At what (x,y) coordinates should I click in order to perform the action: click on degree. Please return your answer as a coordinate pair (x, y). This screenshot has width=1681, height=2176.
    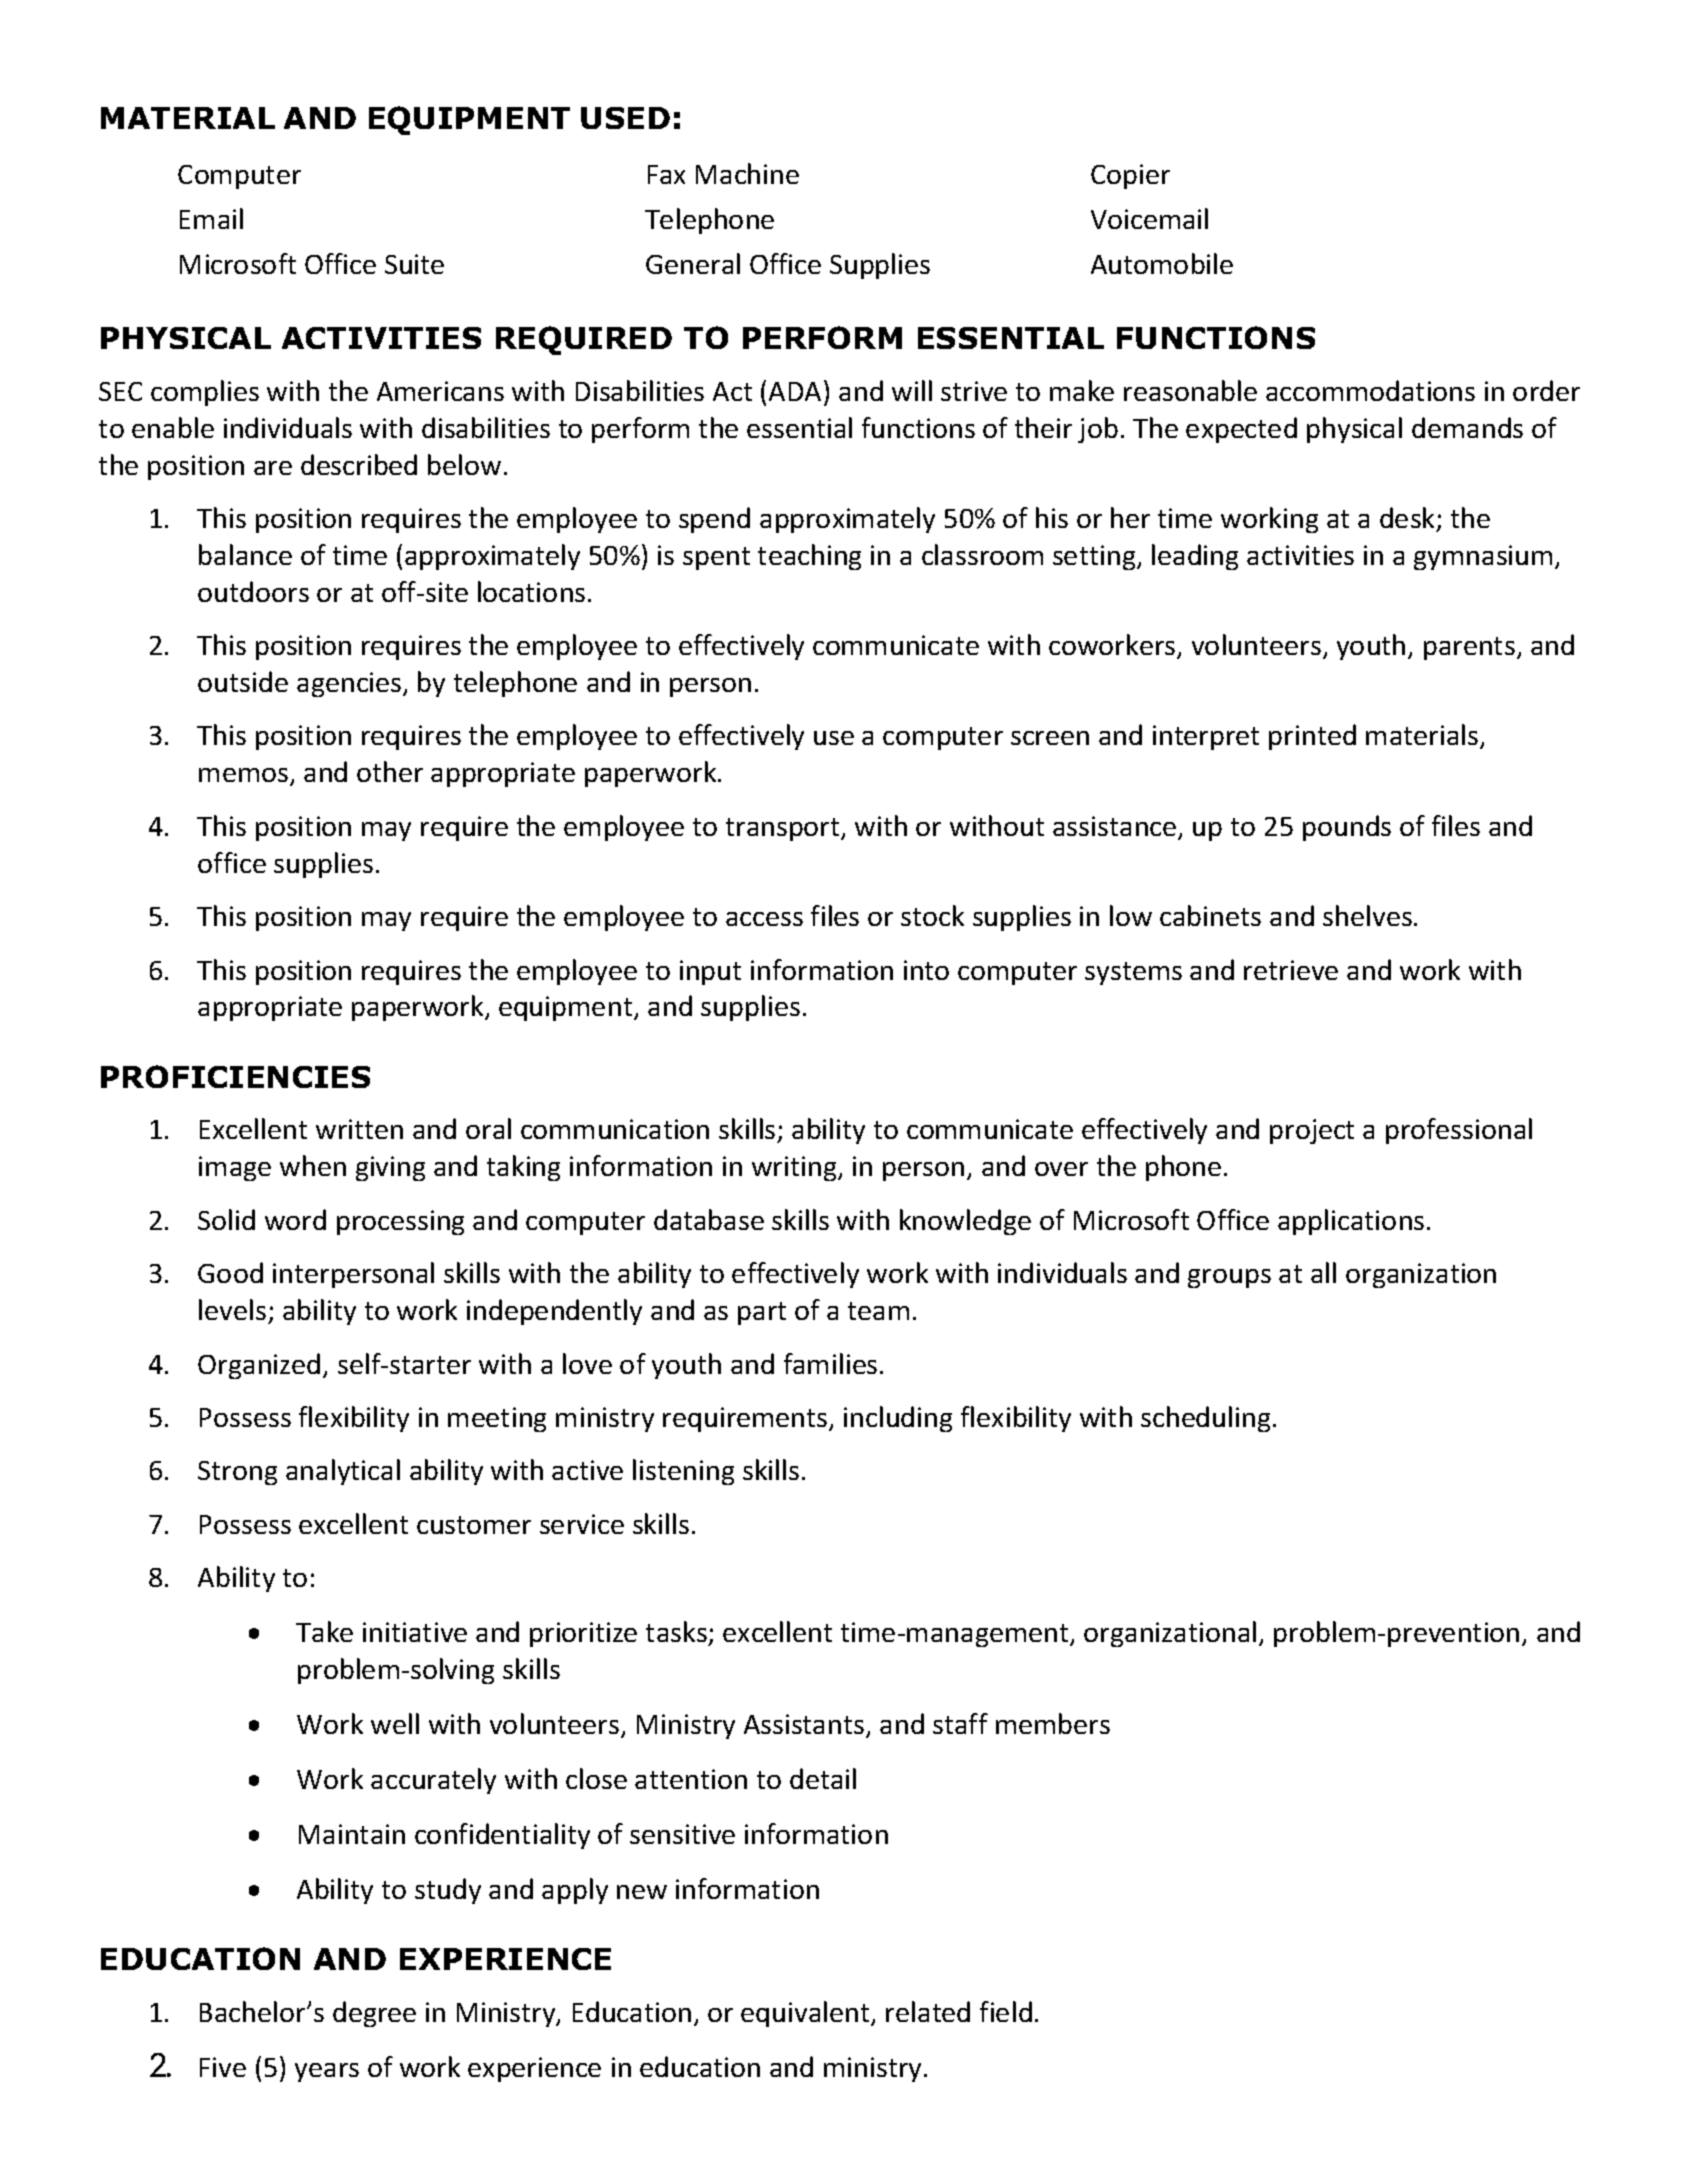
    Looking at the image, I should click on (374, 2014).
